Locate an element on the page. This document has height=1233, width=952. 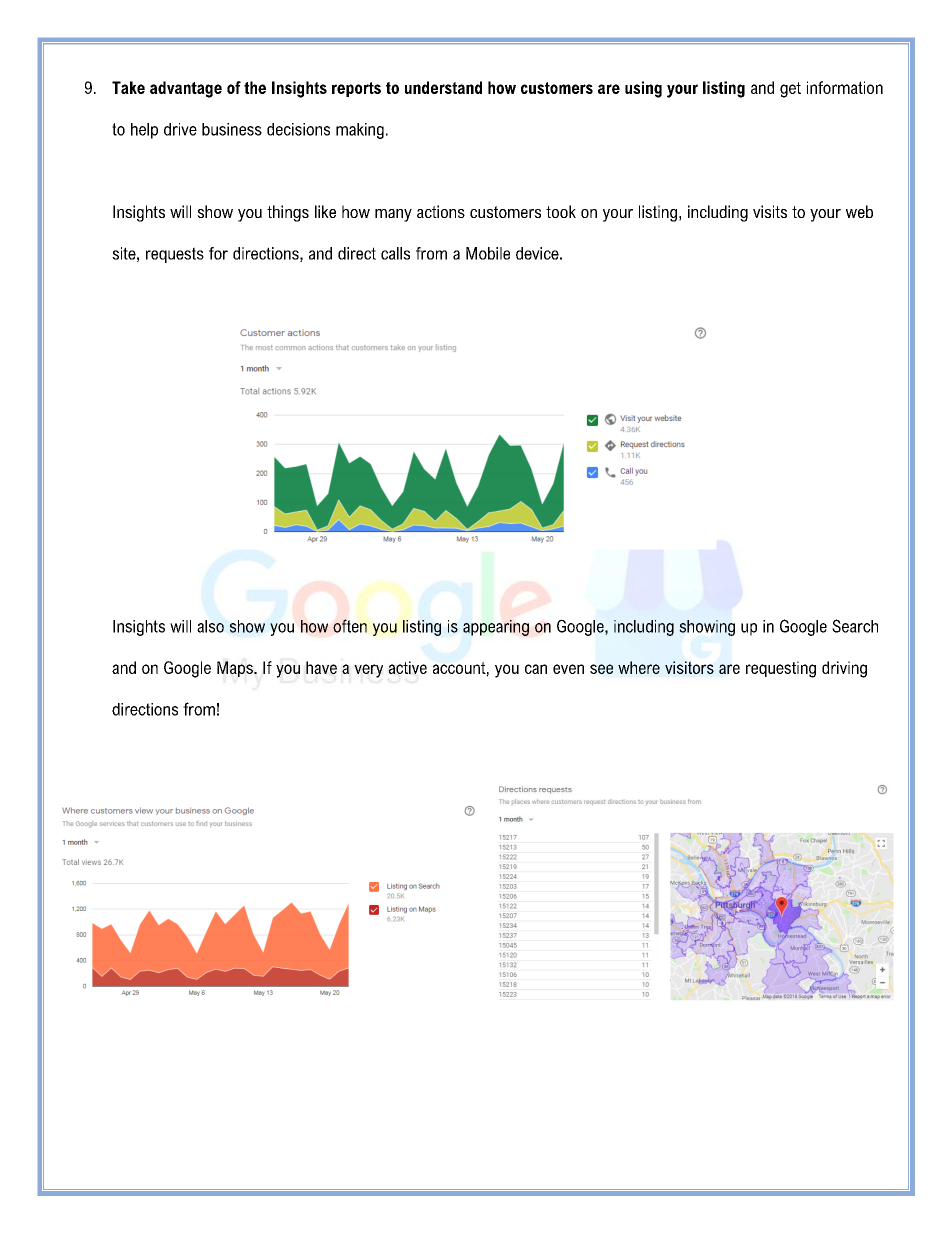
requests is located at coordinates (175, 255).
